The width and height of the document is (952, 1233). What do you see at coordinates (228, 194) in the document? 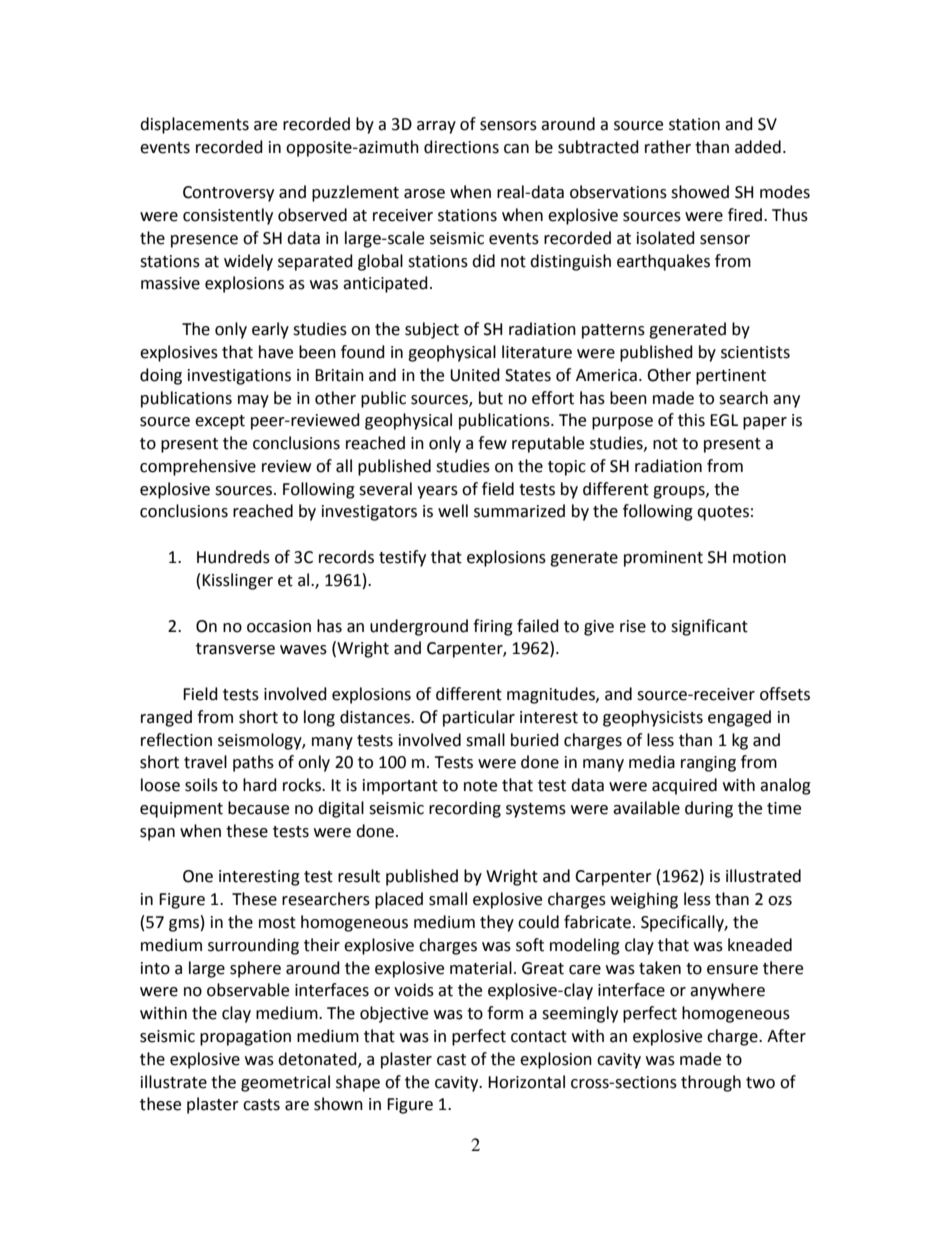
I see `Controversy` at bounding box center [228, 194].
